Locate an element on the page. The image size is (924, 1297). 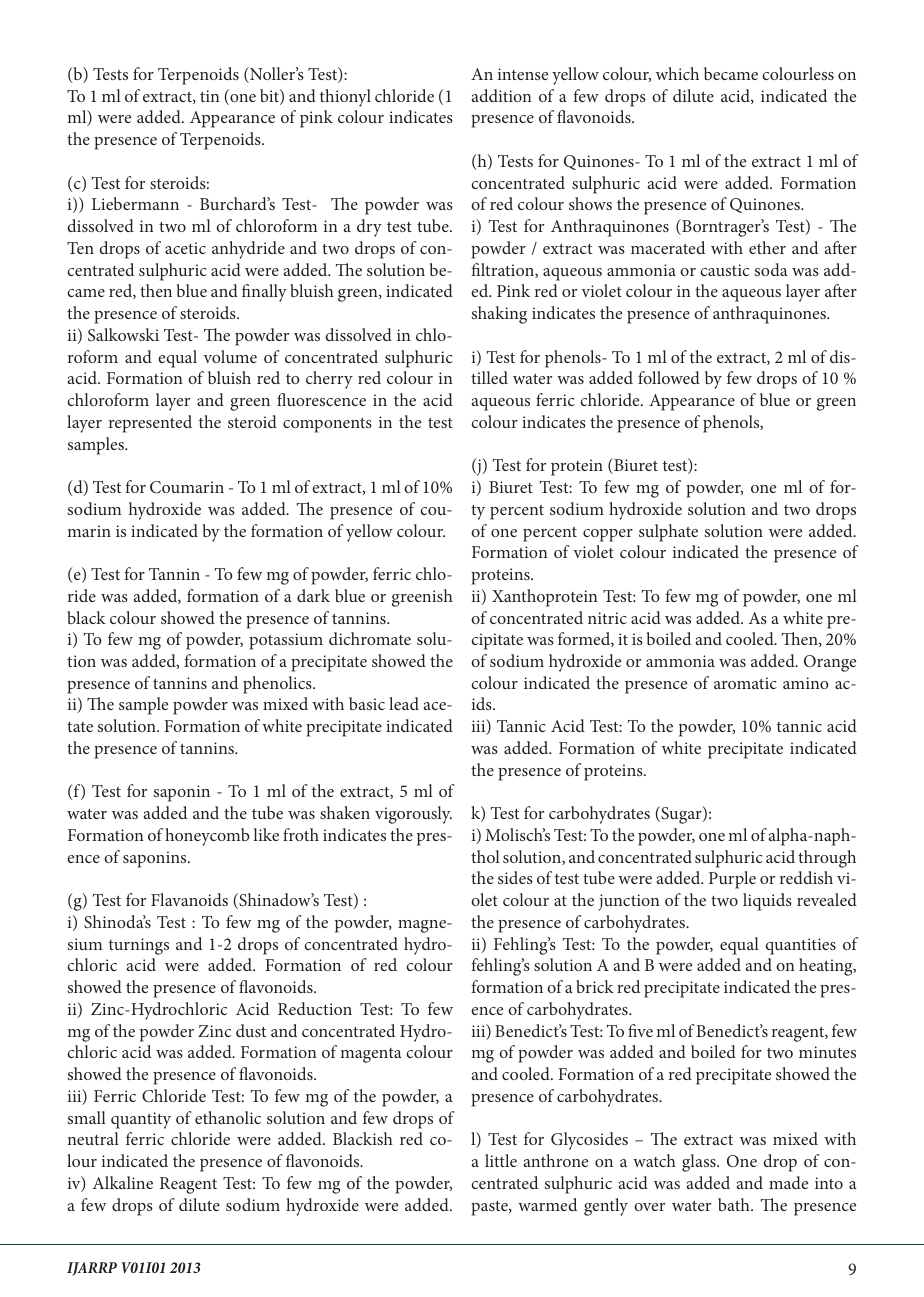
which is located at coordinates (677, 73).
